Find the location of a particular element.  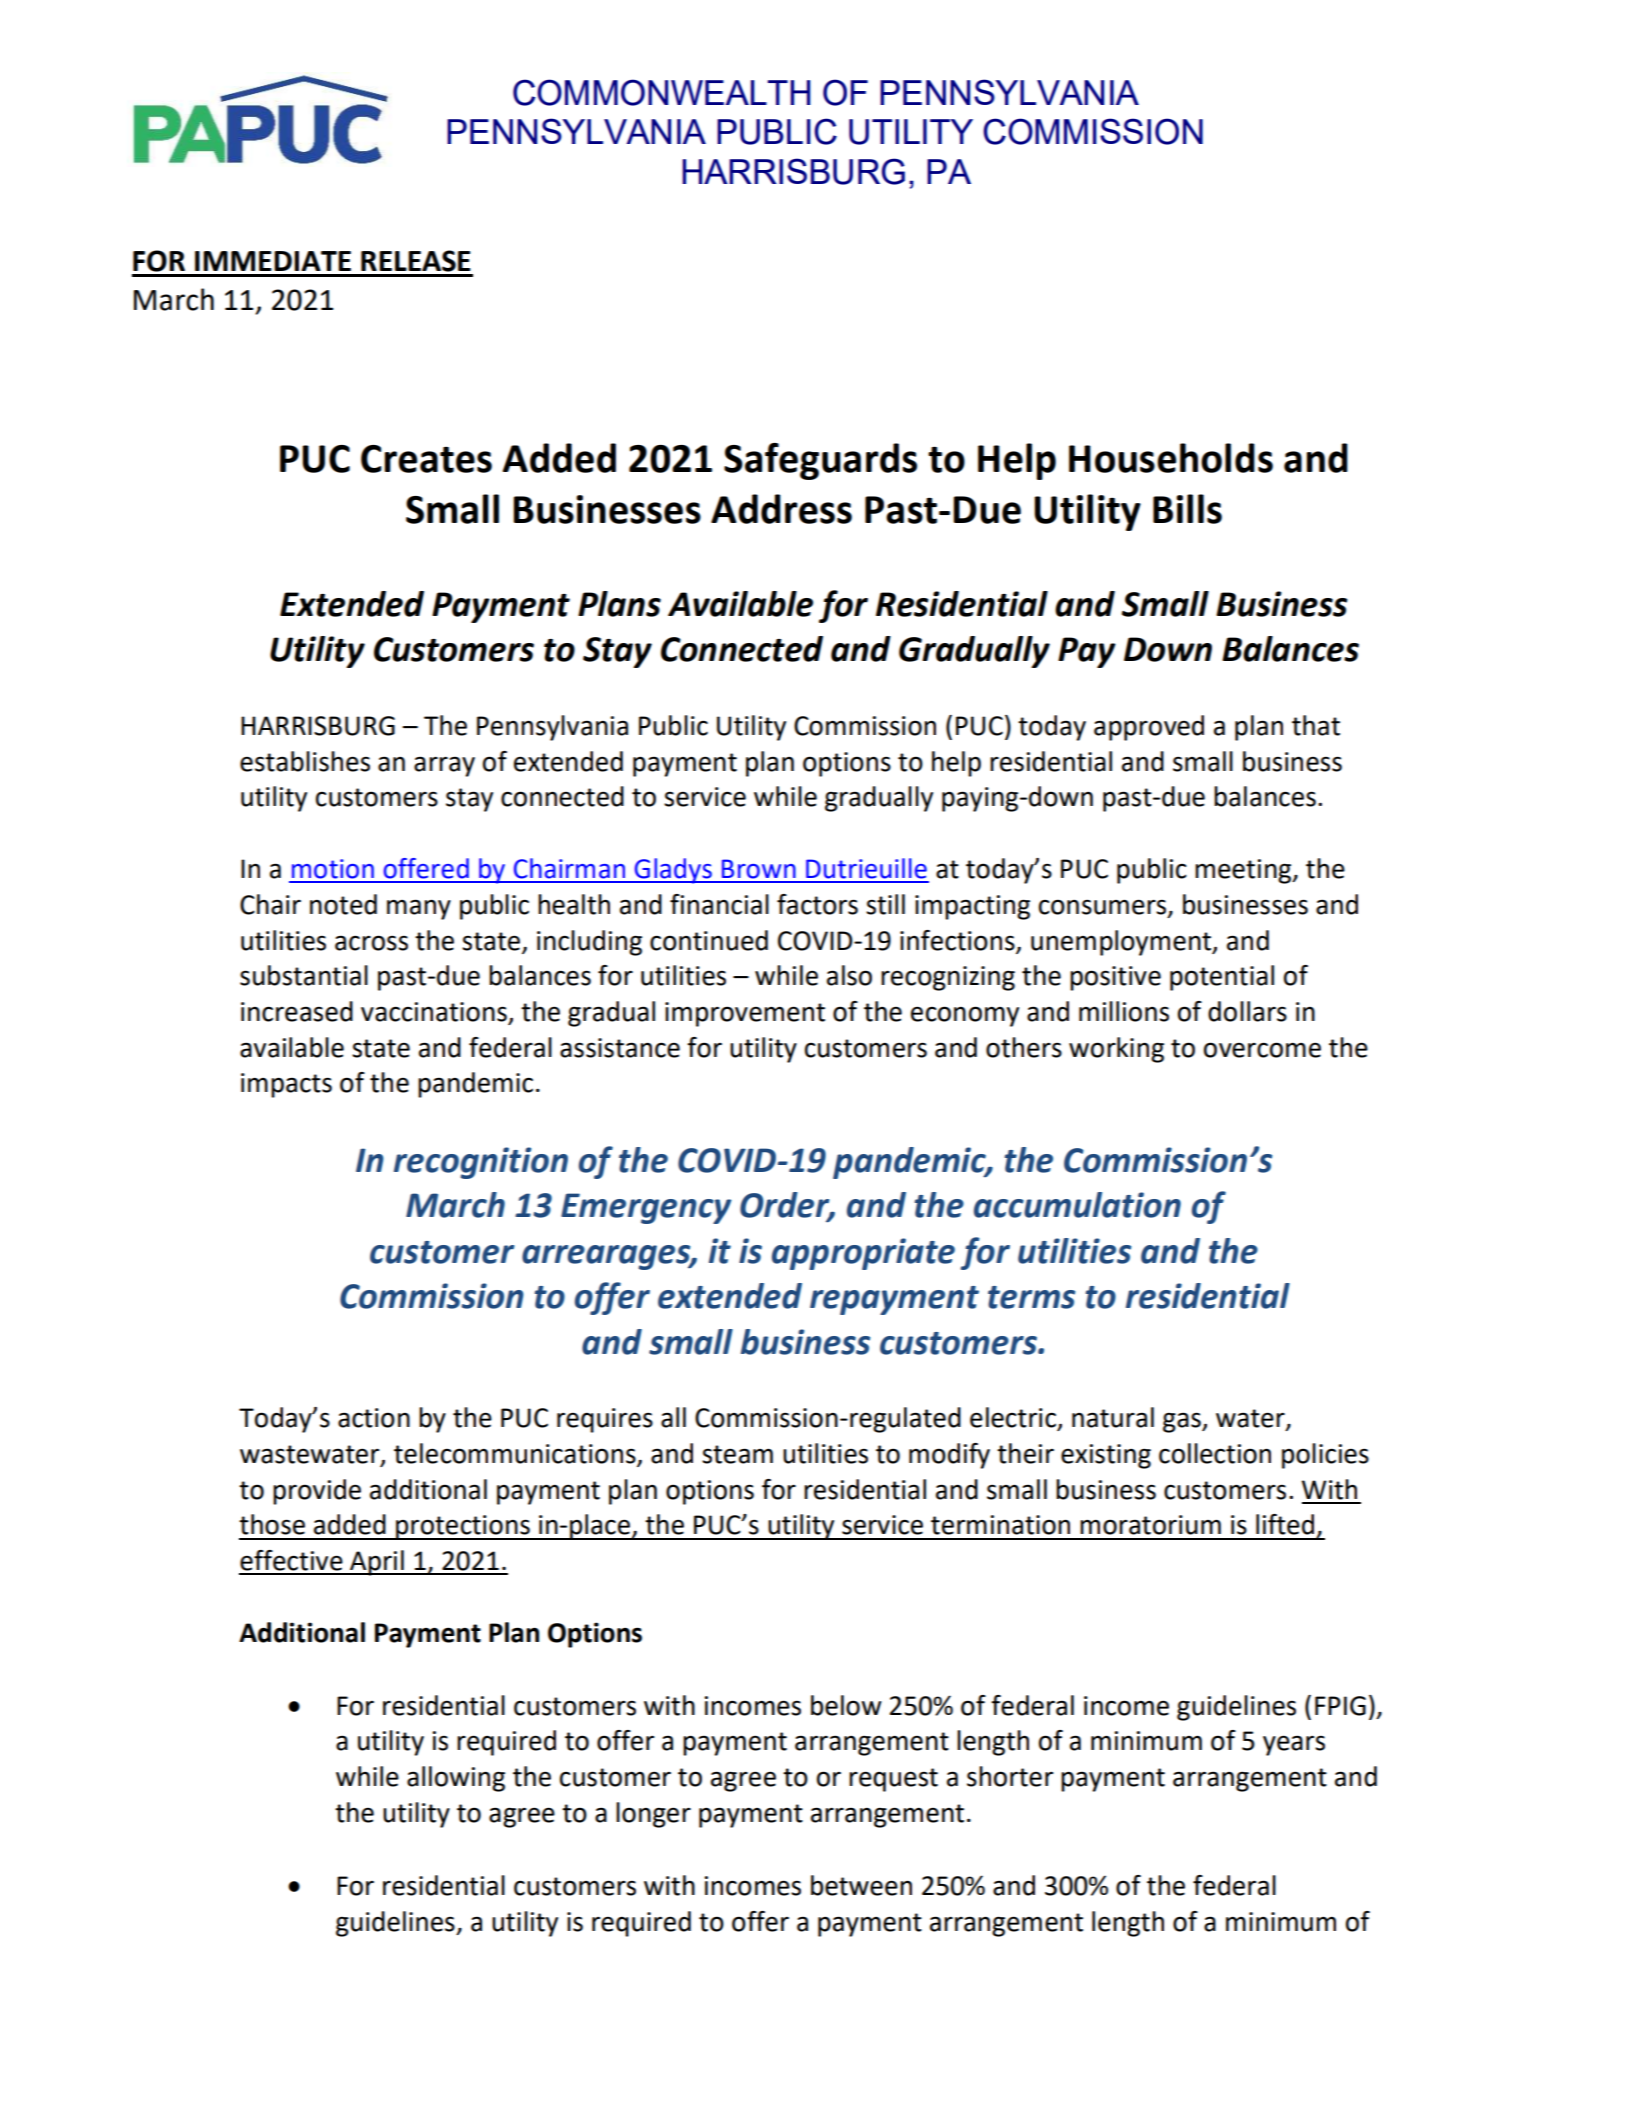

allowing is located at coordinates (456, 1779).
